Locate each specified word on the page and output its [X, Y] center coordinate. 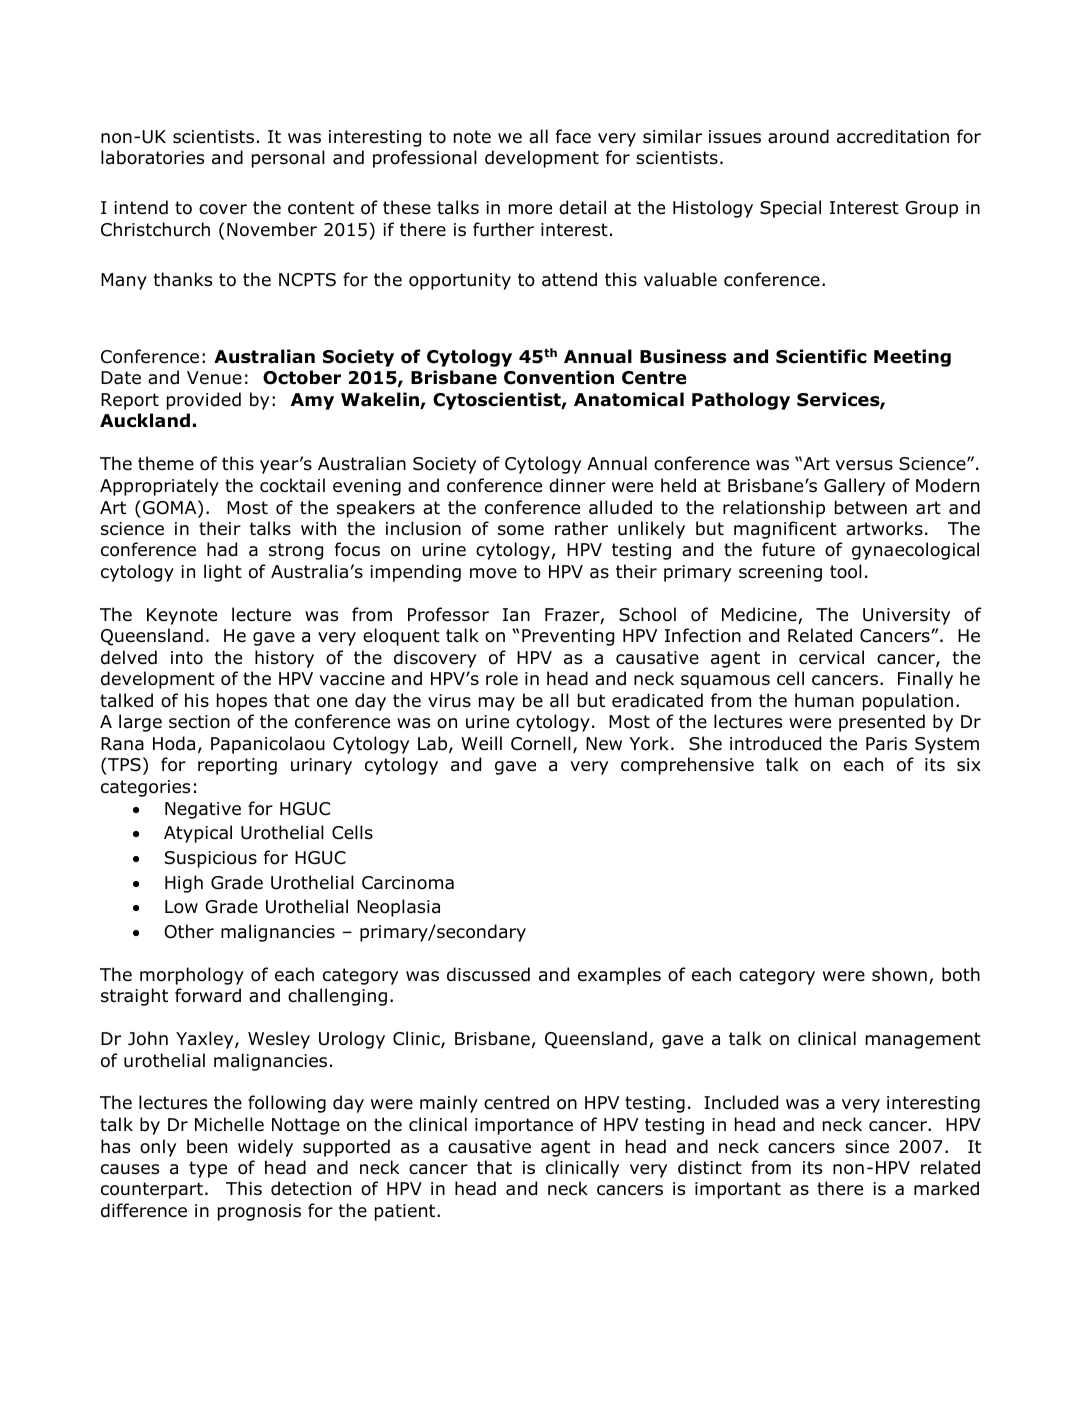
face [573, 136]
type [208, 1169]
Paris [886, 744]
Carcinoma [408, 883]
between [871, 507]
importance [524, 1126]
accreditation [893, 136]
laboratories [152, 157]
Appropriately [159, 487]
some [521, 530]
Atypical [198, 834]
